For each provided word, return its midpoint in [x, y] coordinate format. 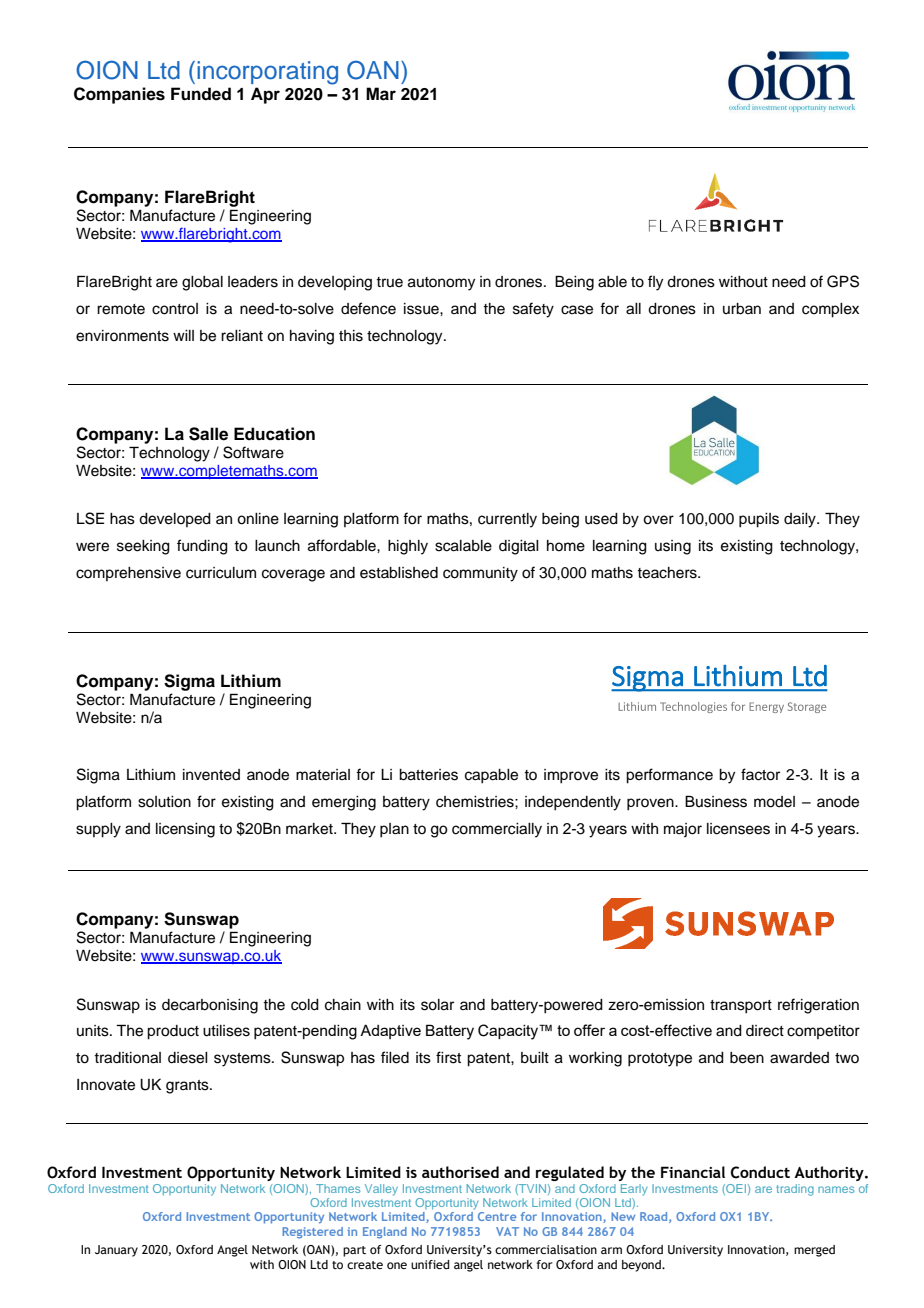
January [116, 1251]
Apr [265, 95]
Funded [201, 94]
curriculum [221, 573]
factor [760, 774]
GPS [843, 281]
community [480, 574]
